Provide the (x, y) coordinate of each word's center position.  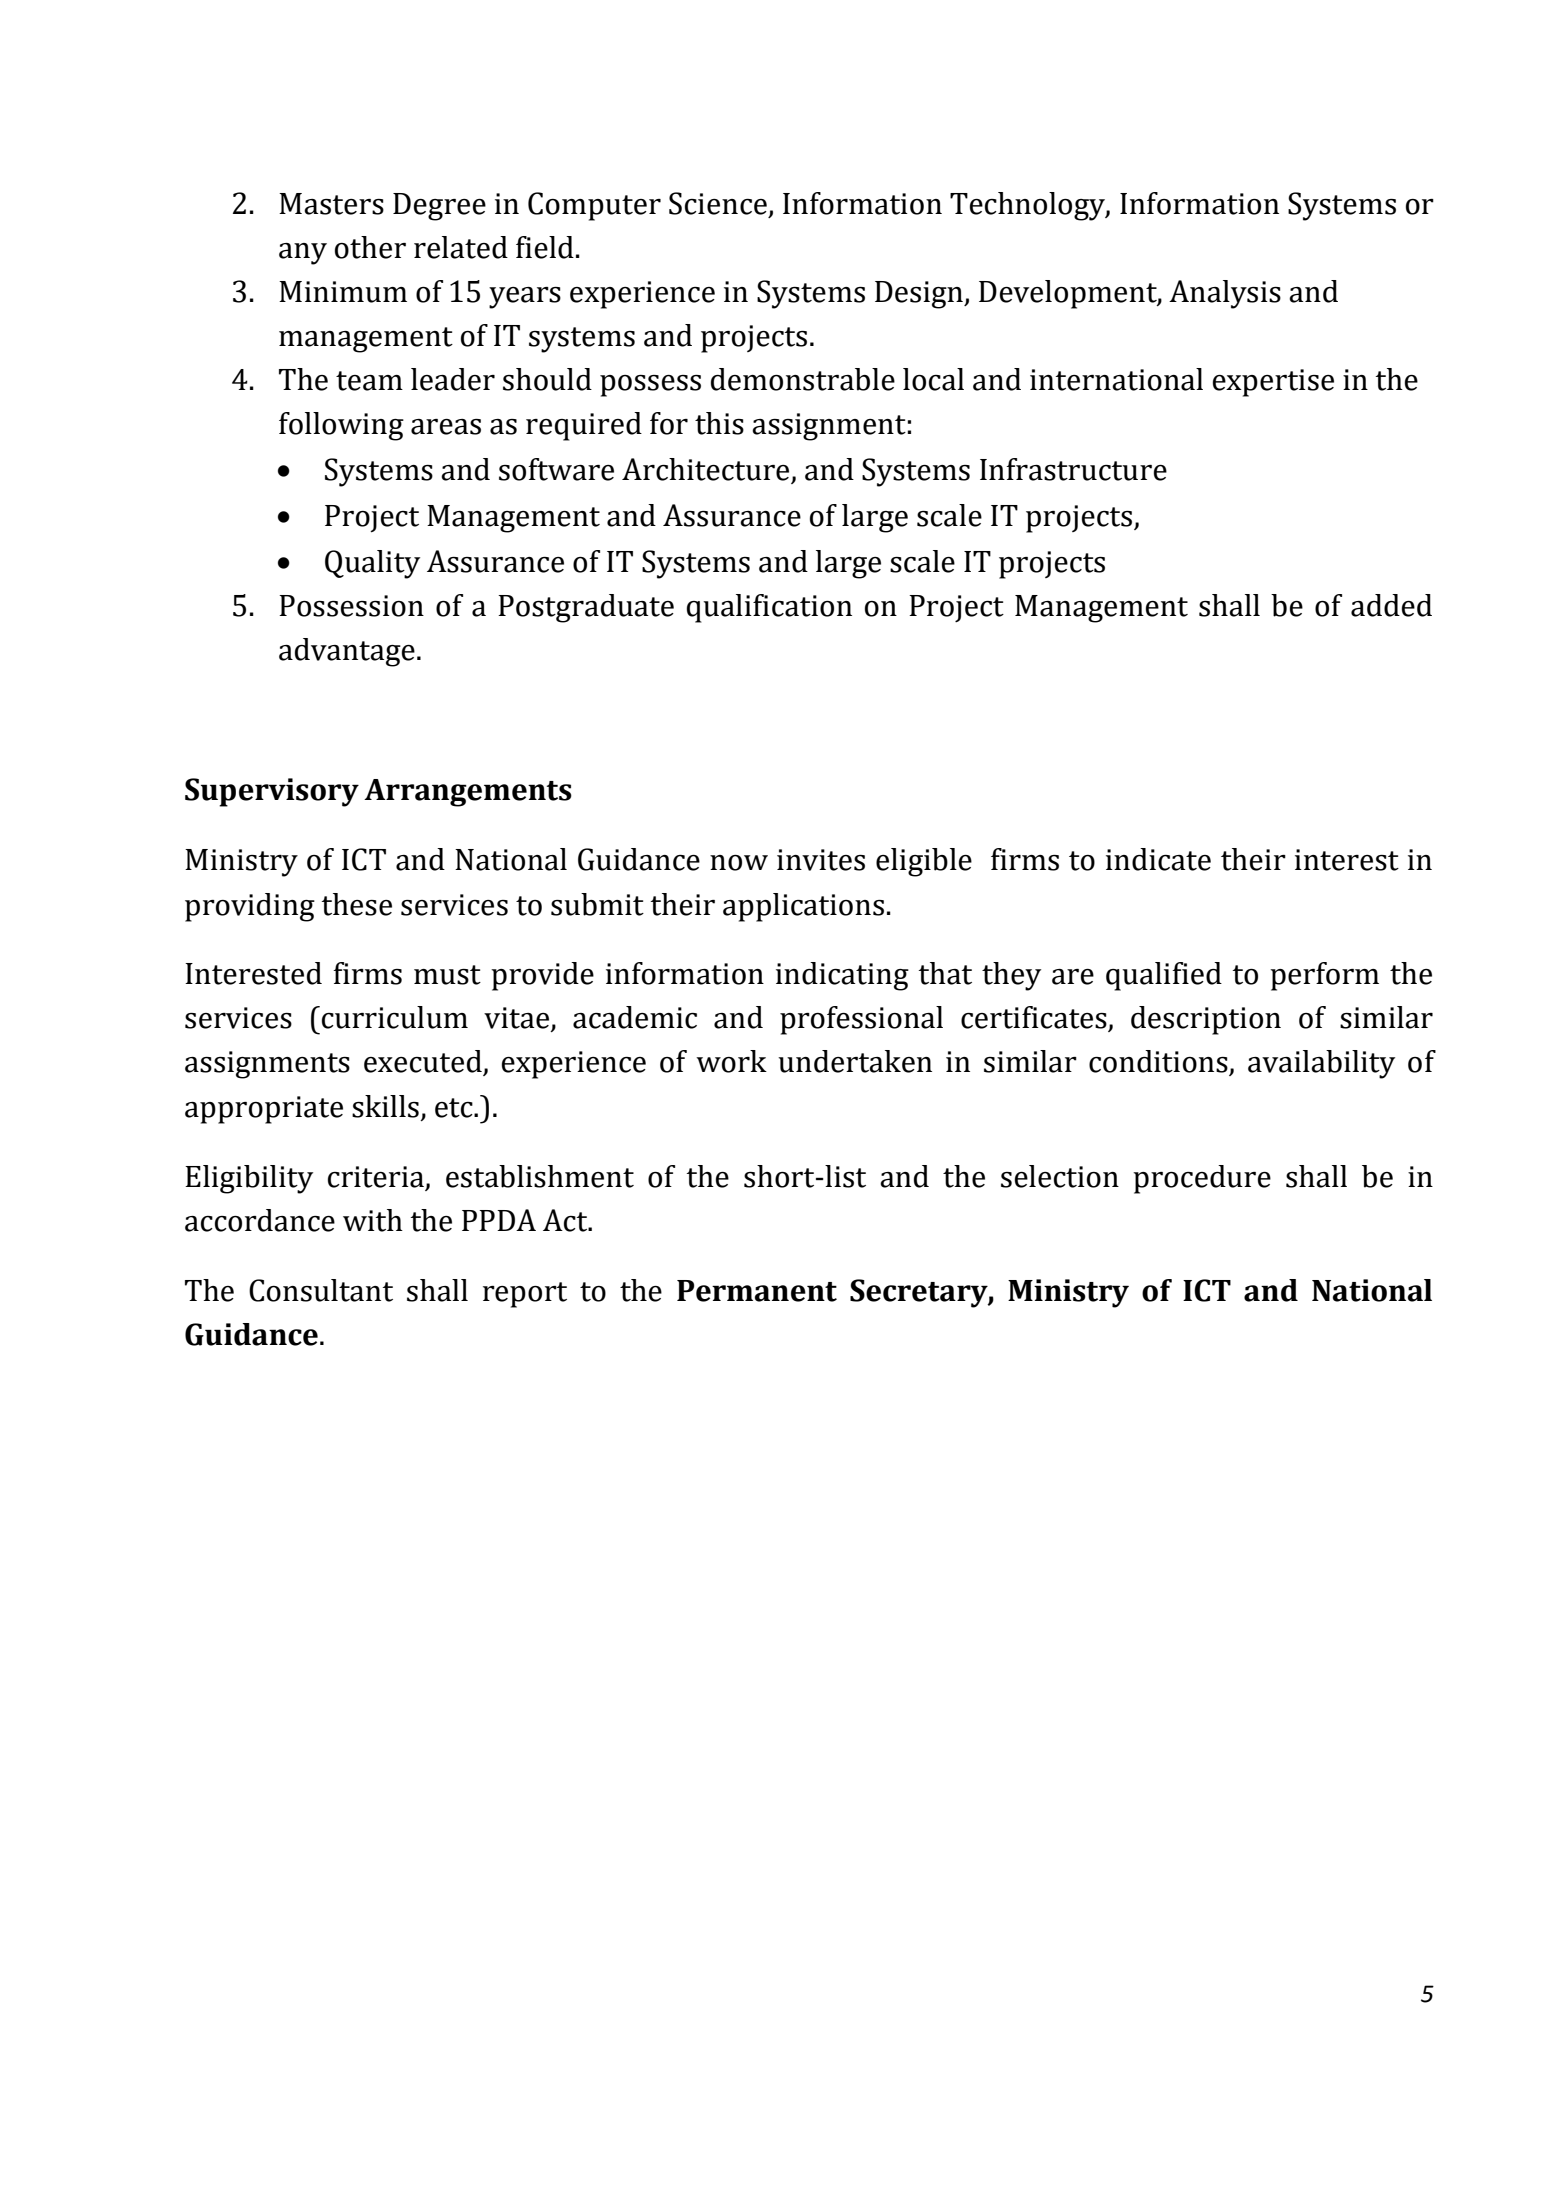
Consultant (321, 1290)
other (370, 247)
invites (821, 860)
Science (718, 203)
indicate (1158, 859)
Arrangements (468, 793)
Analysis (1225, 294)
